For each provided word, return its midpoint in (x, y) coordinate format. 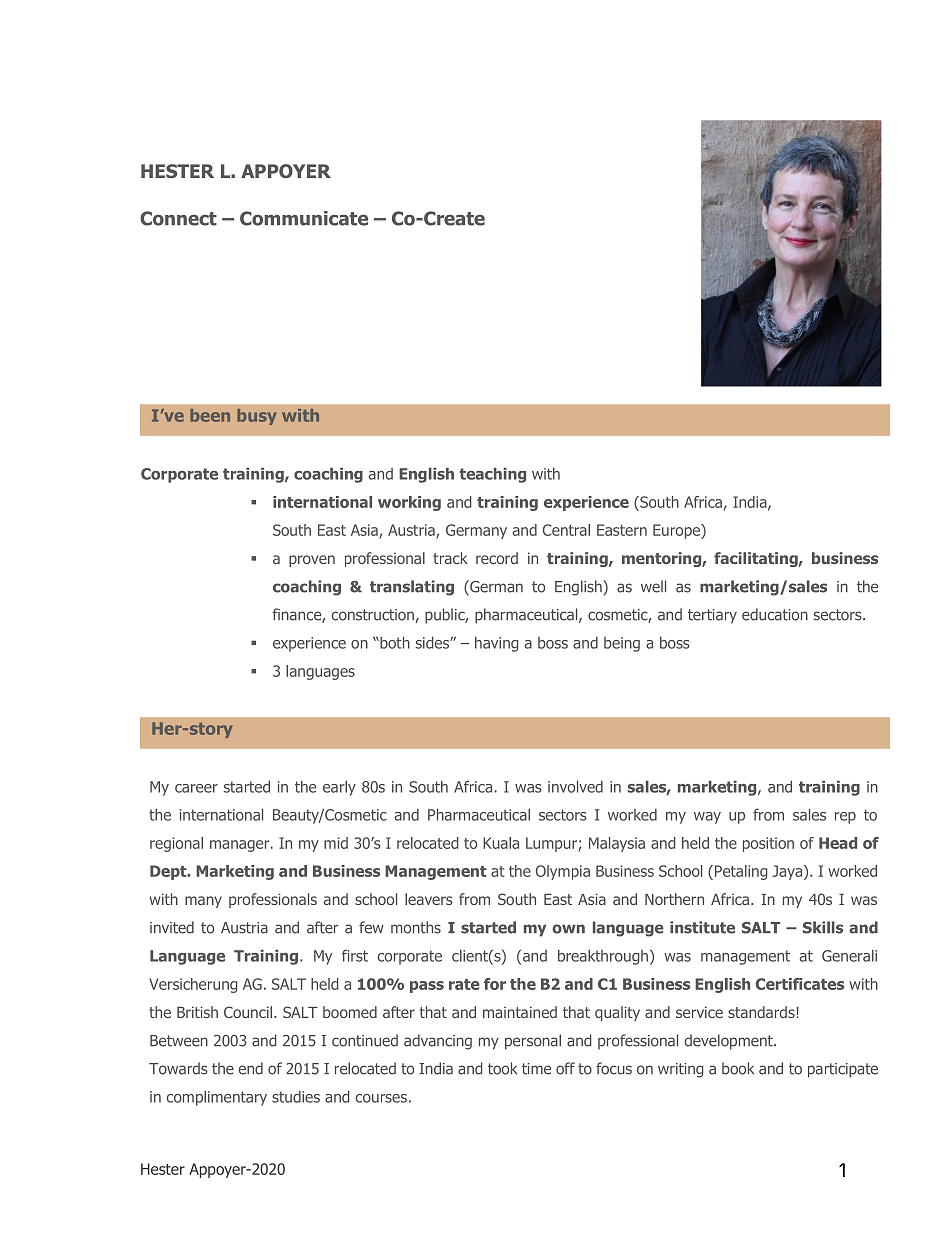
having (496, 644)
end (251, 1068)
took (502, 1068)
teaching (492, 475)
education (775, 614)
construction (374, 616)
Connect (178, 218)
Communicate (304, 218)
